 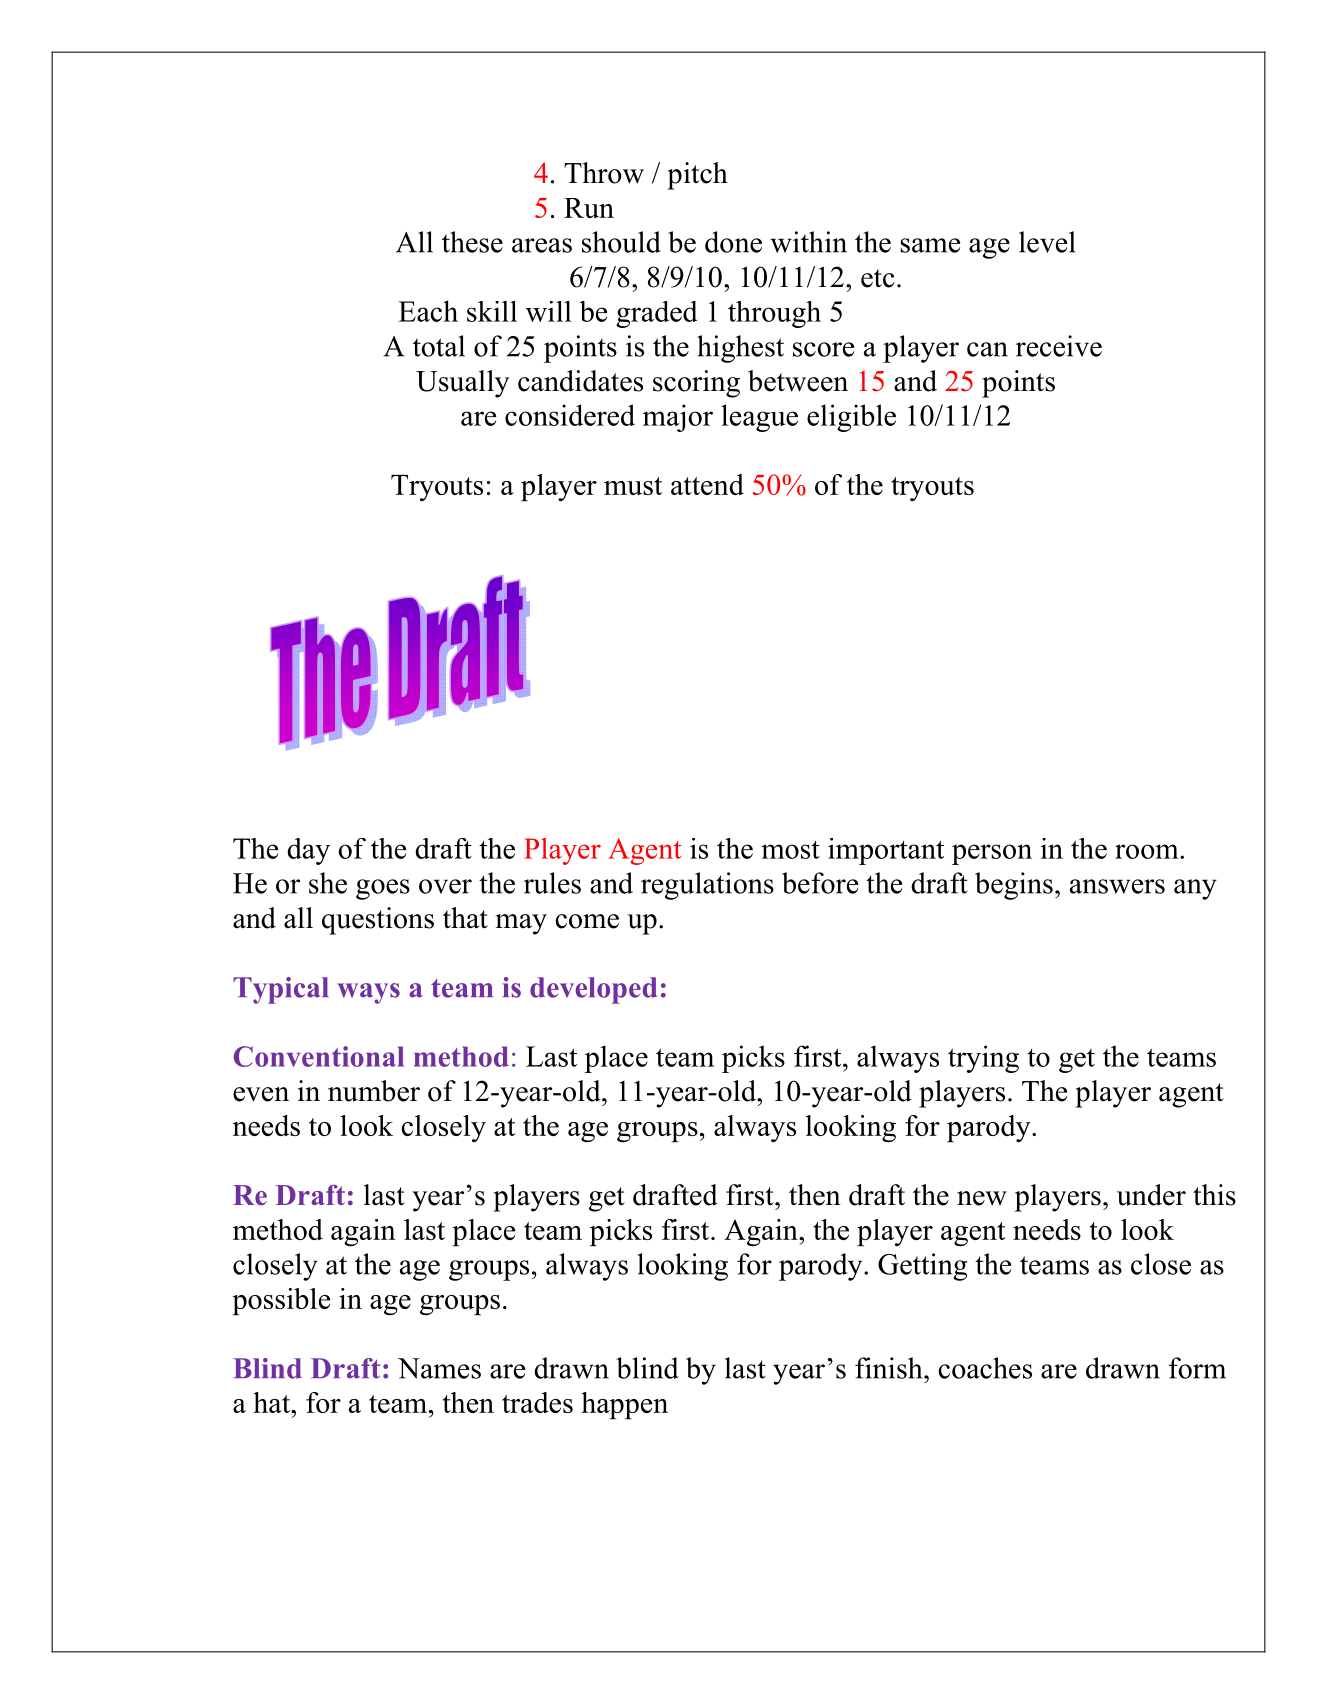 I want to click on questions, so click(x=378, y=921).
